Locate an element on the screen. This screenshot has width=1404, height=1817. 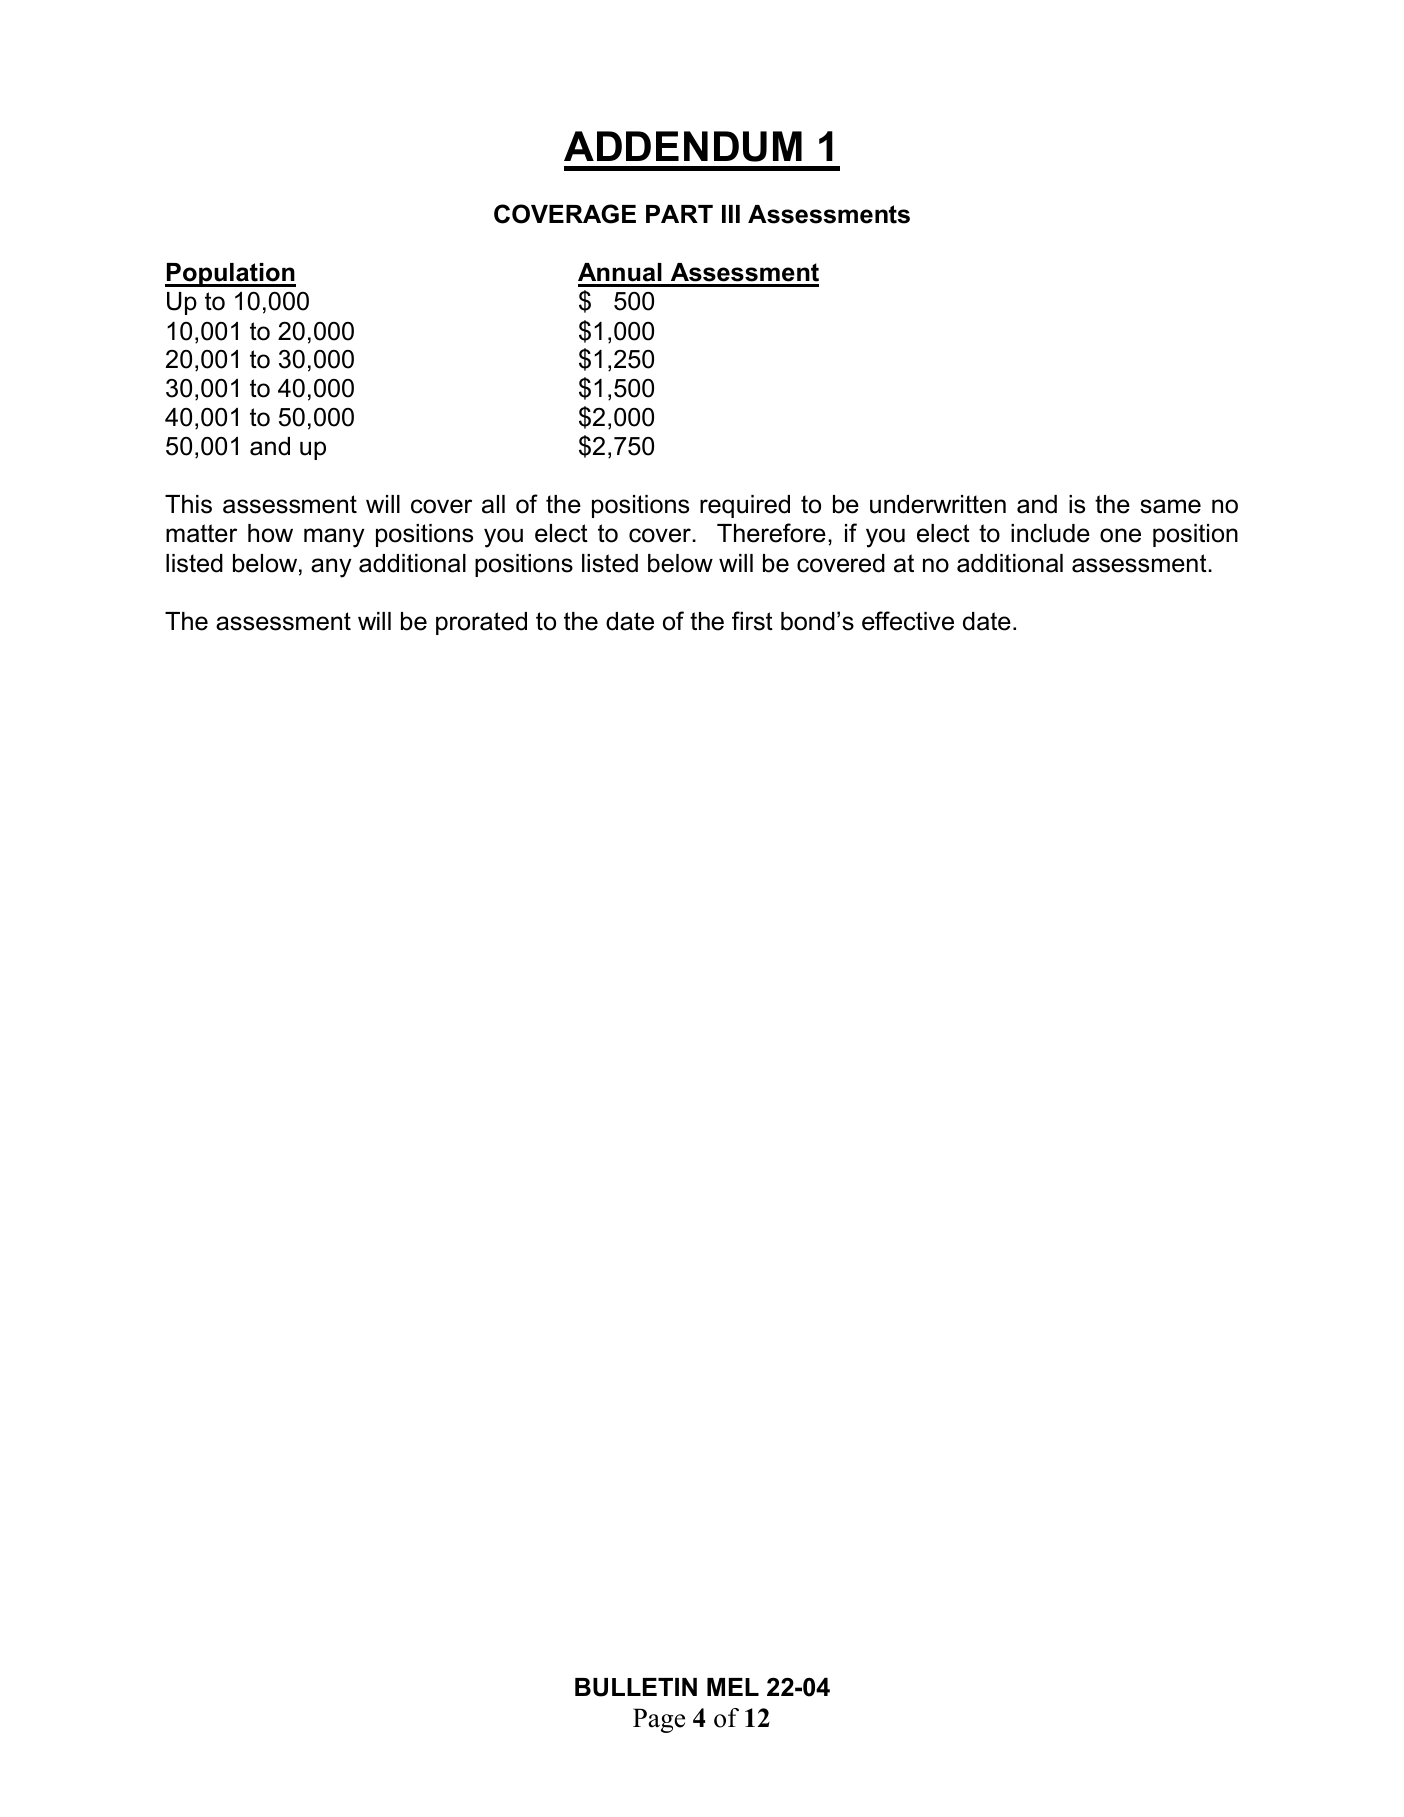
III is located at coordinates (731, 214).
